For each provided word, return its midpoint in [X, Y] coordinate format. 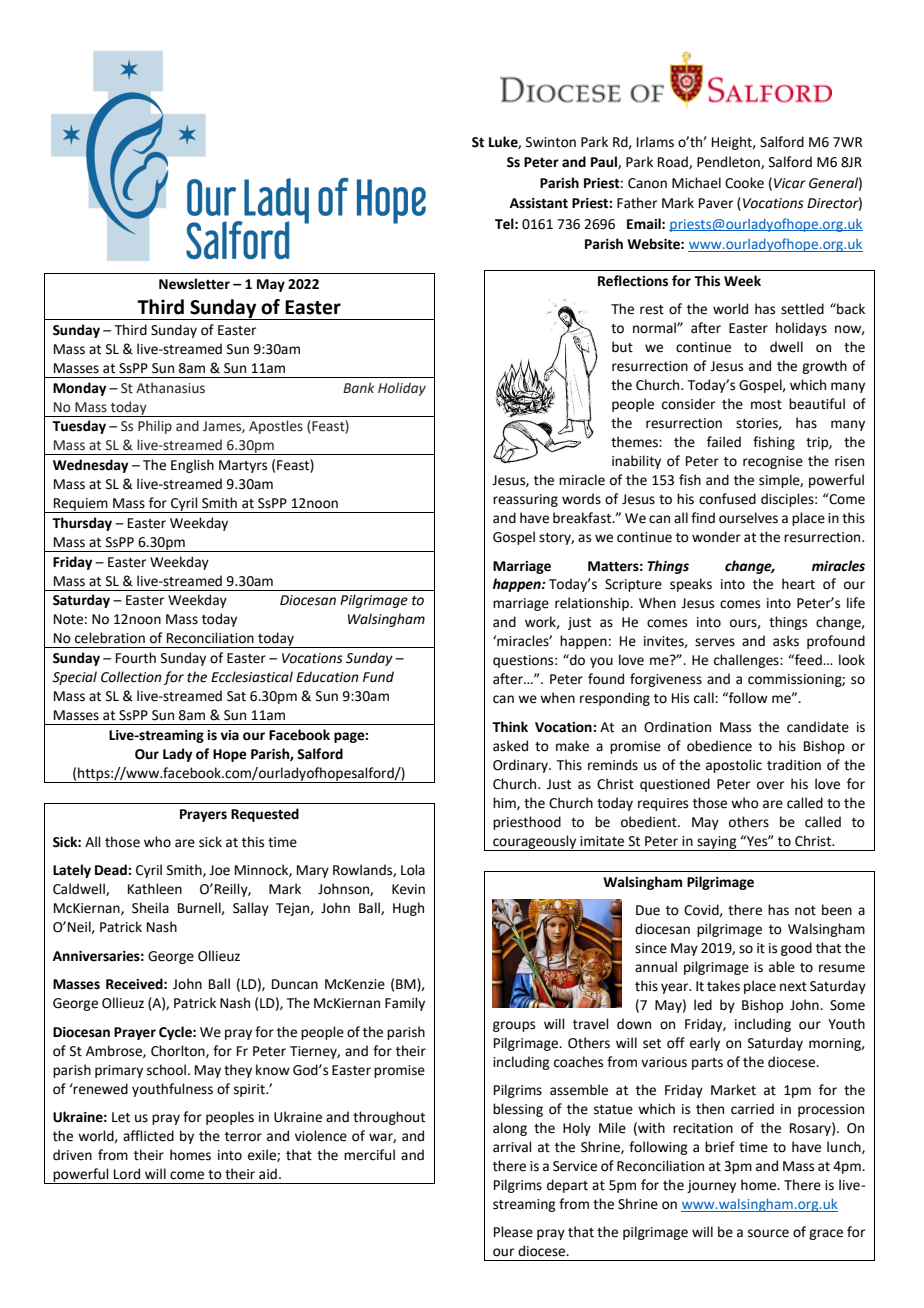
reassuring [525, 500]
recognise [773, 462]
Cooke [744, 183]
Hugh [408, 909]
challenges [747, 661]
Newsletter [194, 284]
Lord [127, 1174]
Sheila [150, 908]
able [782, 967]
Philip [155, 427]
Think [510, 726]
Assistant [539, 203]
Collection [131, 677]
